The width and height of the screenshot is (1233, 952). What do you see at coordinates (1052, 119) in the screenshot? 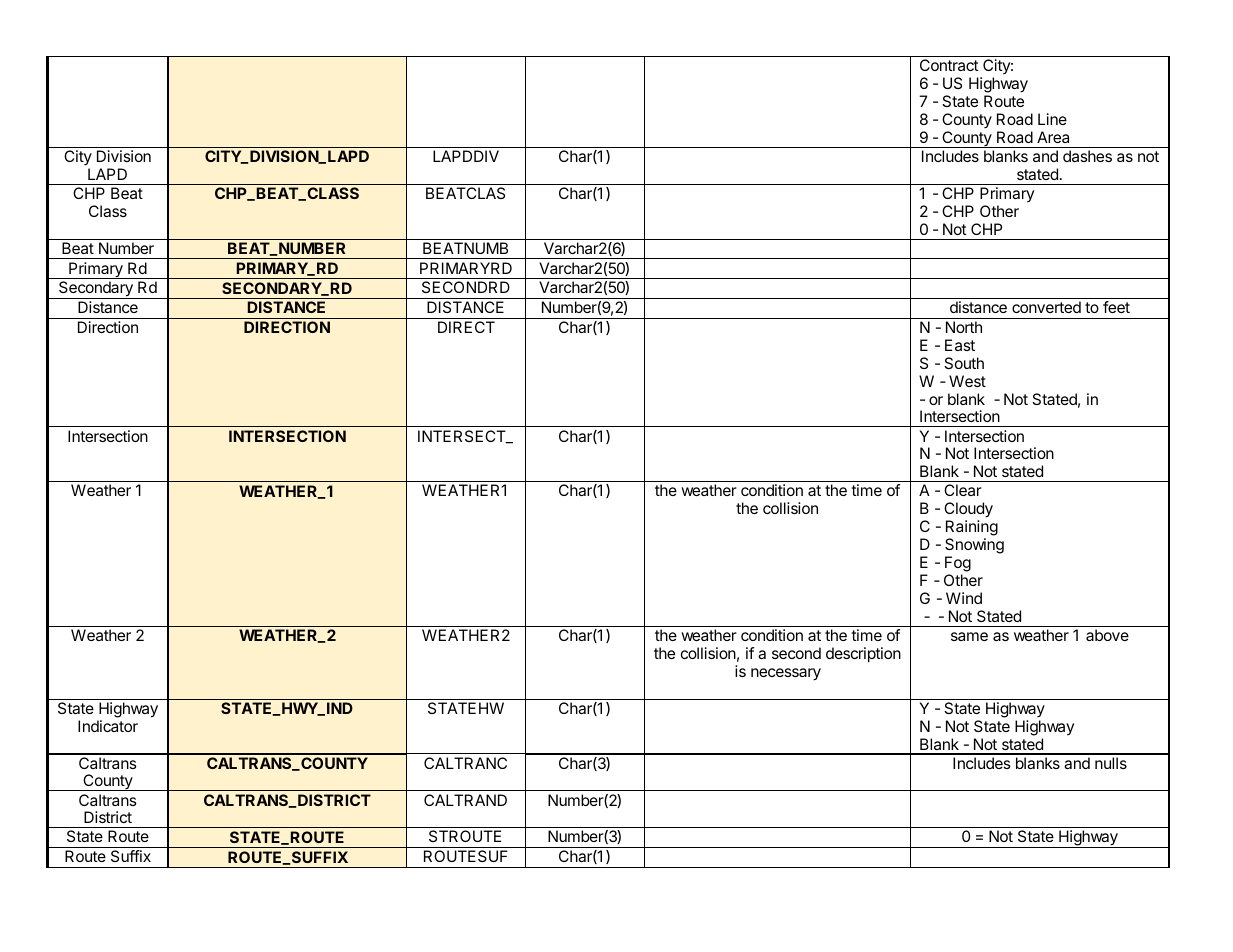
I see `Line` at bounding box center [1052, 119].
